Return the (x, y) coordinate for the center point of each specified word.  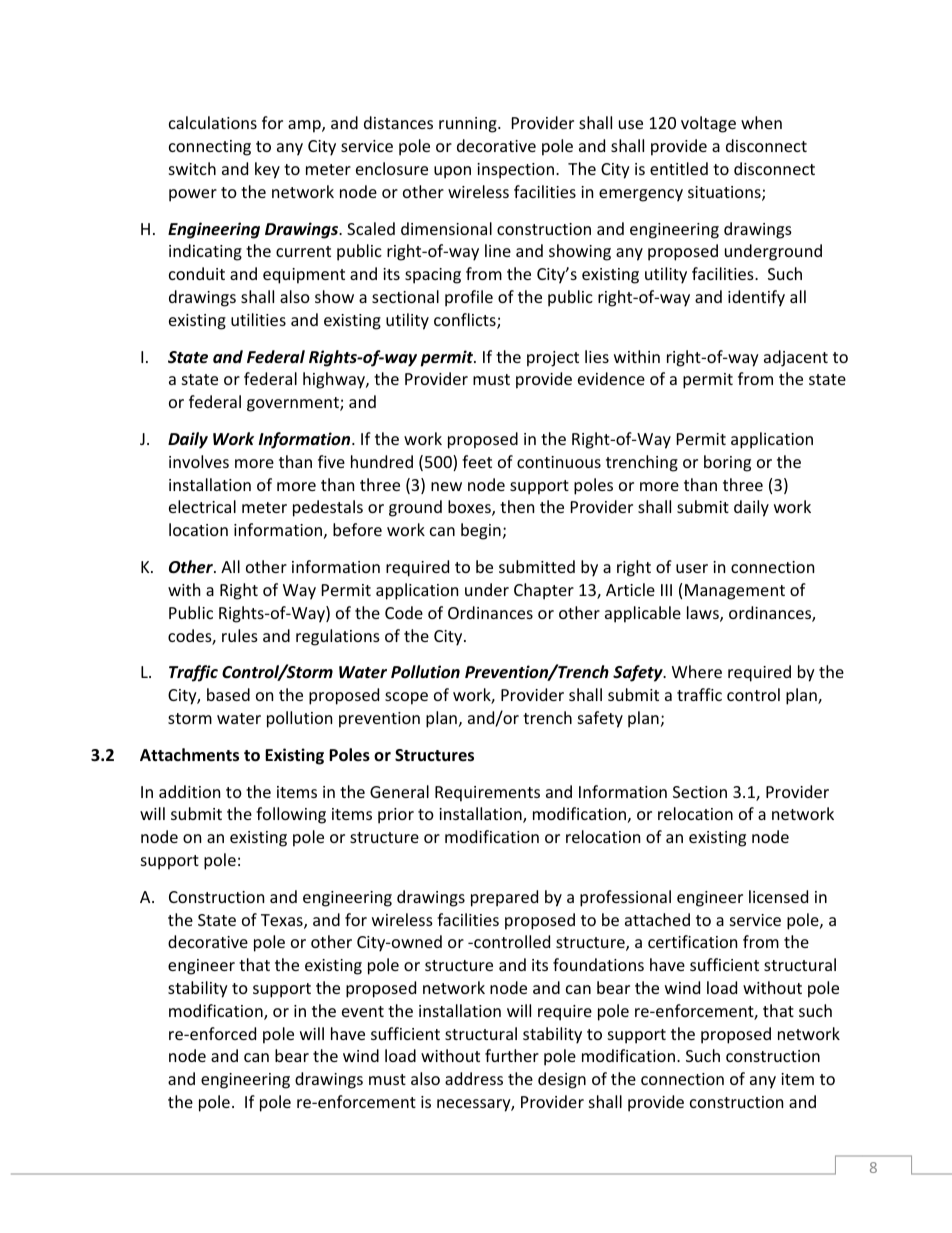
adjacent (796, 358)
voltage (708, 124)
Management (735, 592)
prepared (504, 898)
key (267, 170)
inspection (515, 171)
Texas (283, 921)
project (553, 359)
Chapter (544, 591)
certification (692, 941)
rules (240, 635)
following (291, 815)
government (294, 404)
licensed (778, 896)
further (512, 1055)
